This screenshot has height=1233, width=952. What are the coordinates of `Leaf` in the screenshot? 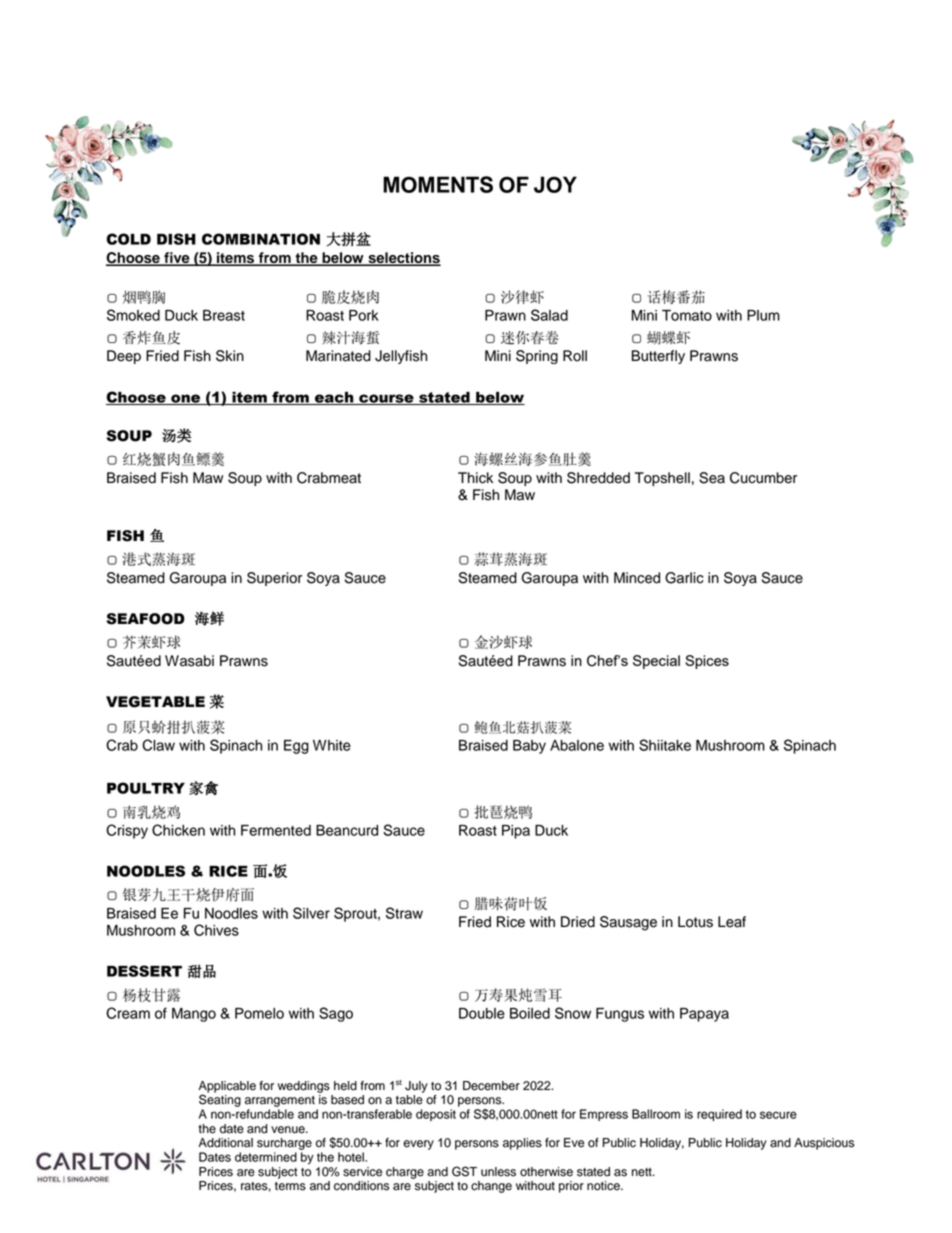 It's located at (732, 922).
